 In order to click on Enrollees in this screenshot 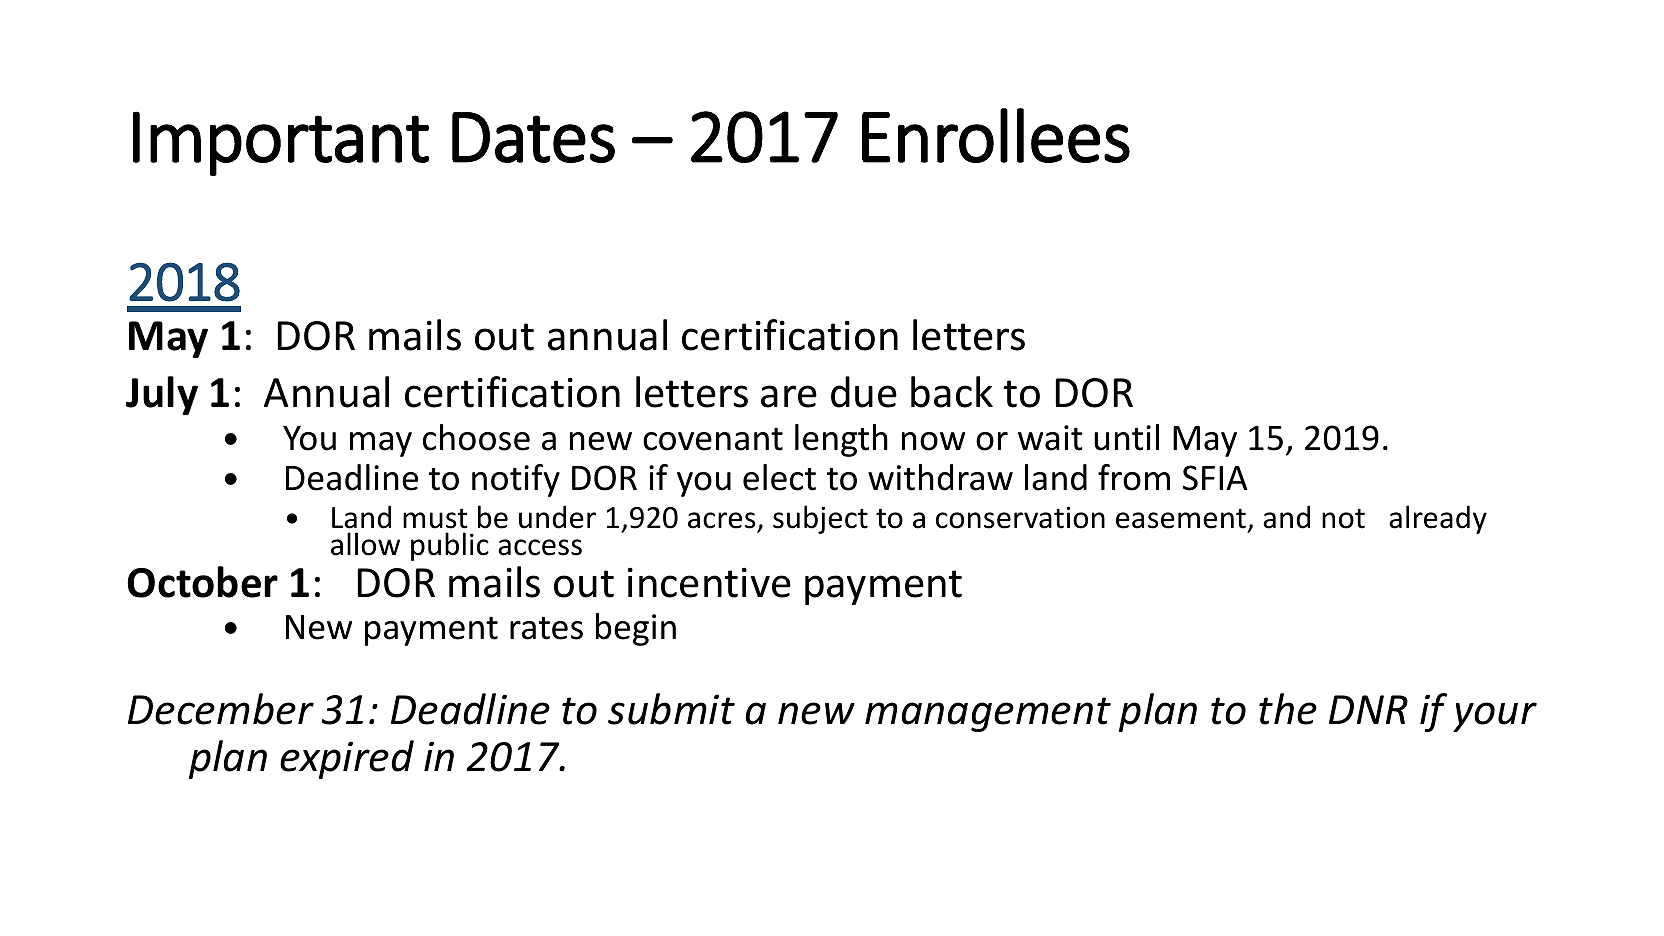, I will do `click(996, 135)`.
